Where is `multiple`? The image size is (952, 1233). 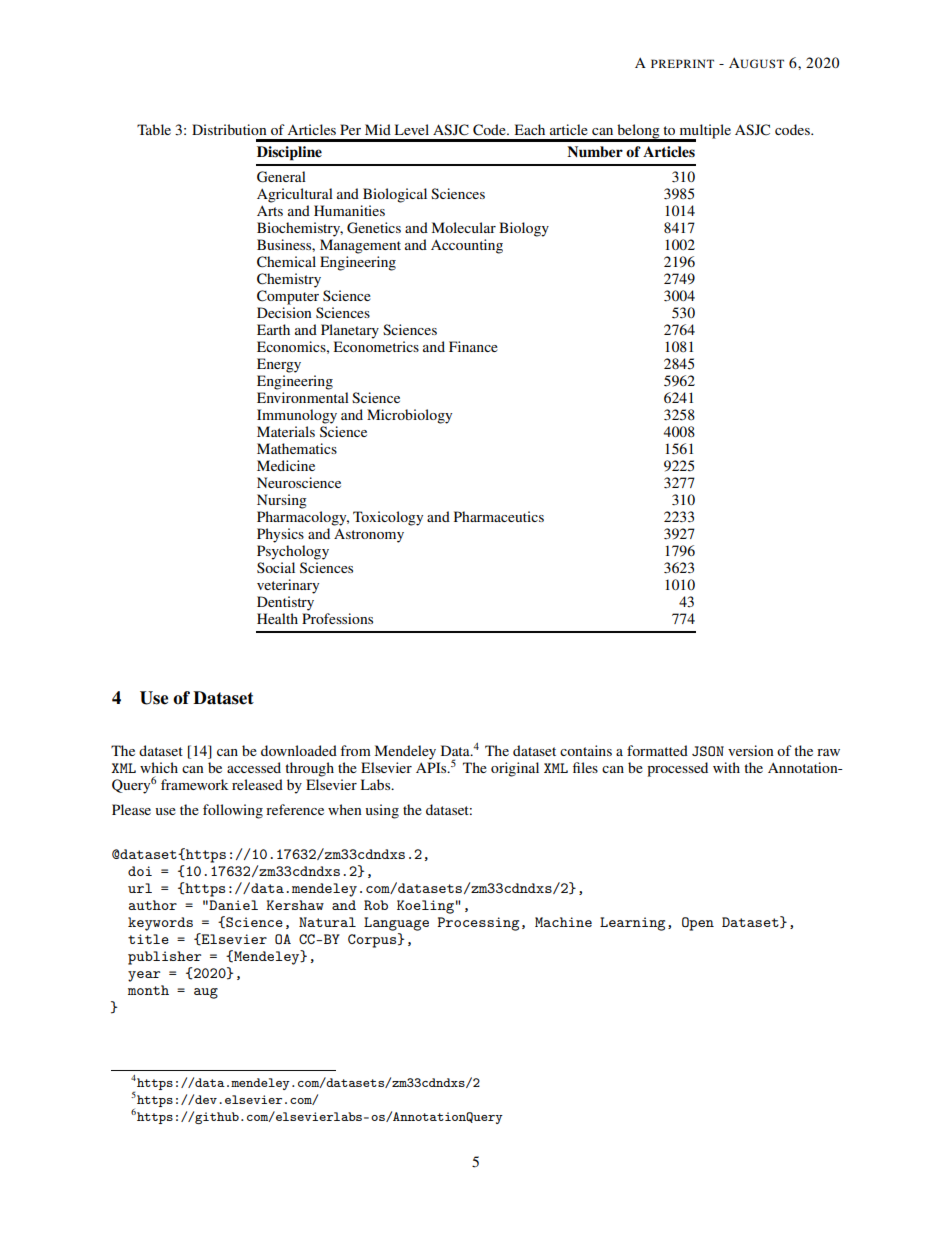 multiple is located at coordinates (704, 132).
